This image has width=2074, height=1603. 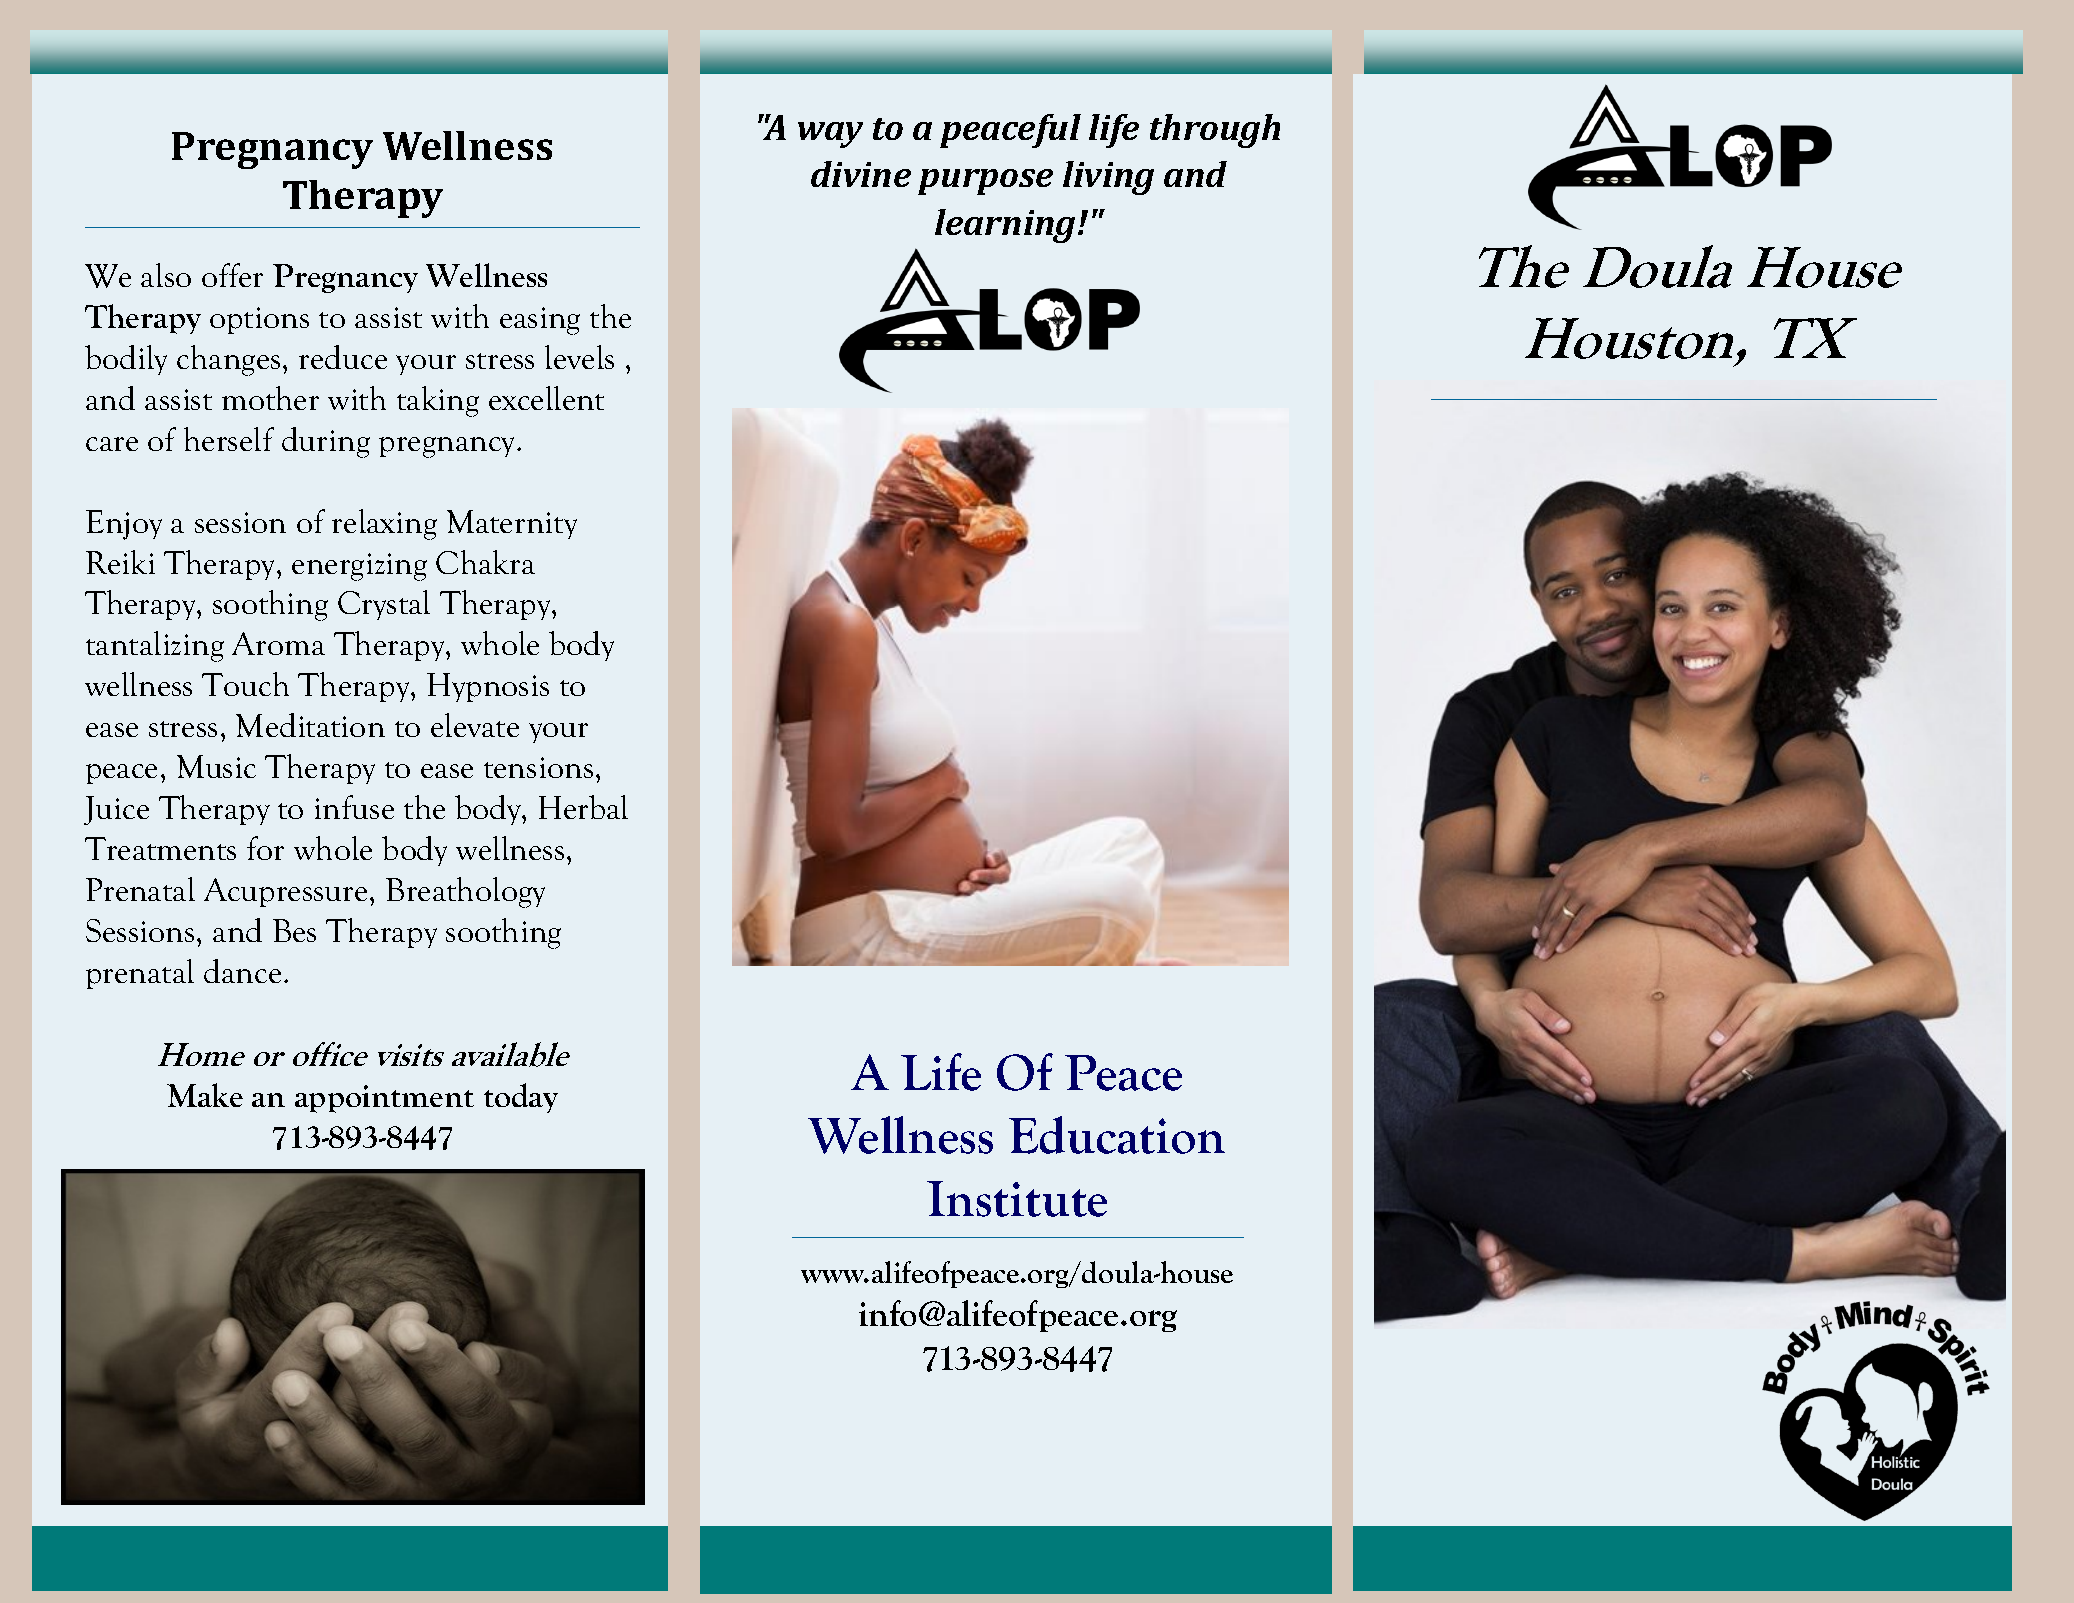 What do you see at coordinates (521, 1098) in the image?
I see `today` at bounding box center [521, 1098].
